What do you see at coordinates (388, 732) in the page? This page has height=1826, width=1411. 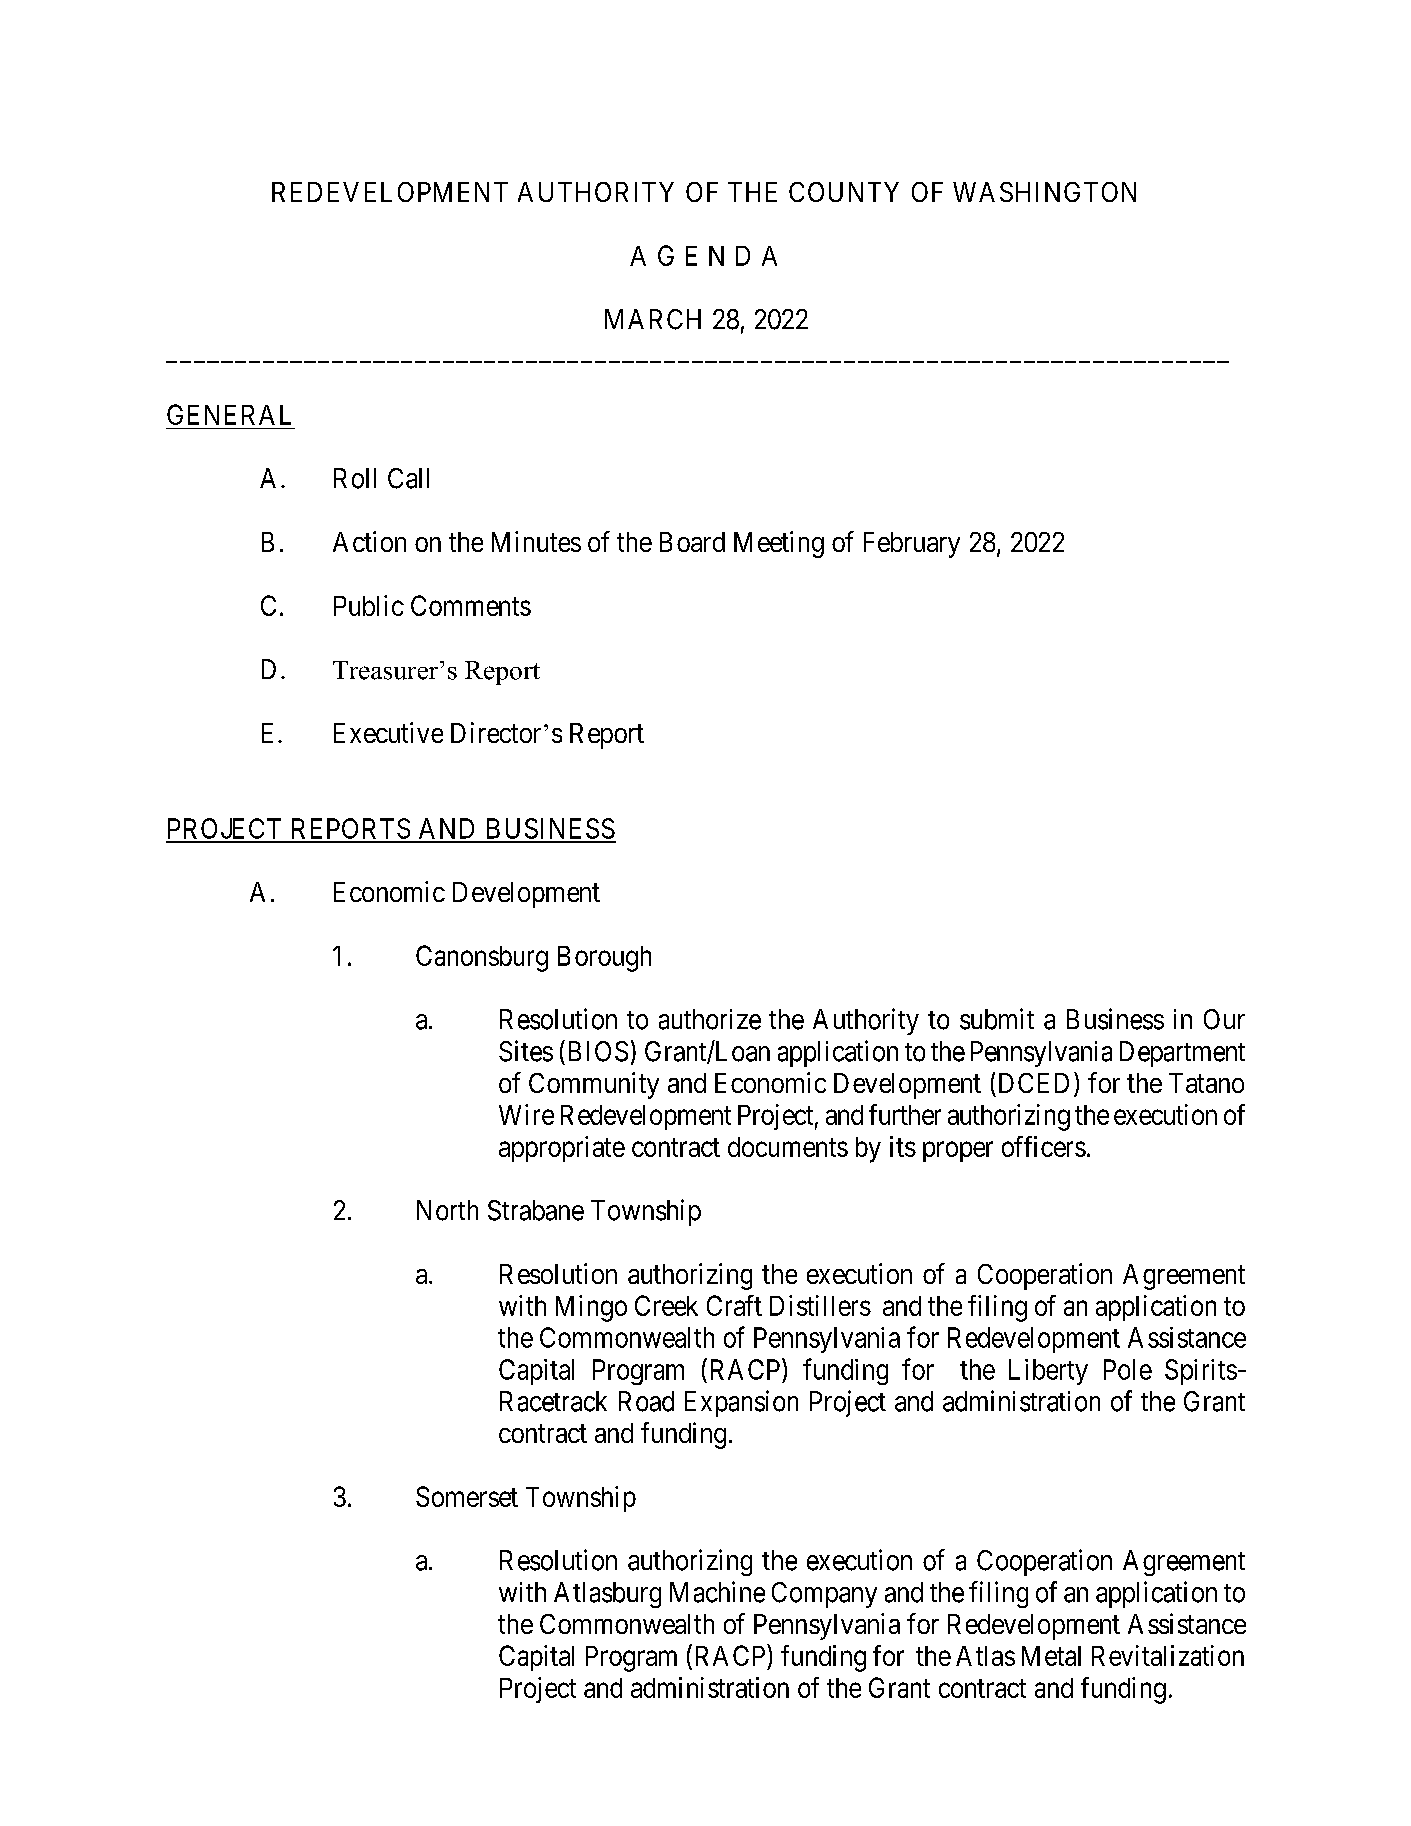 I see `Executive` at bounding box center [388, 732].
